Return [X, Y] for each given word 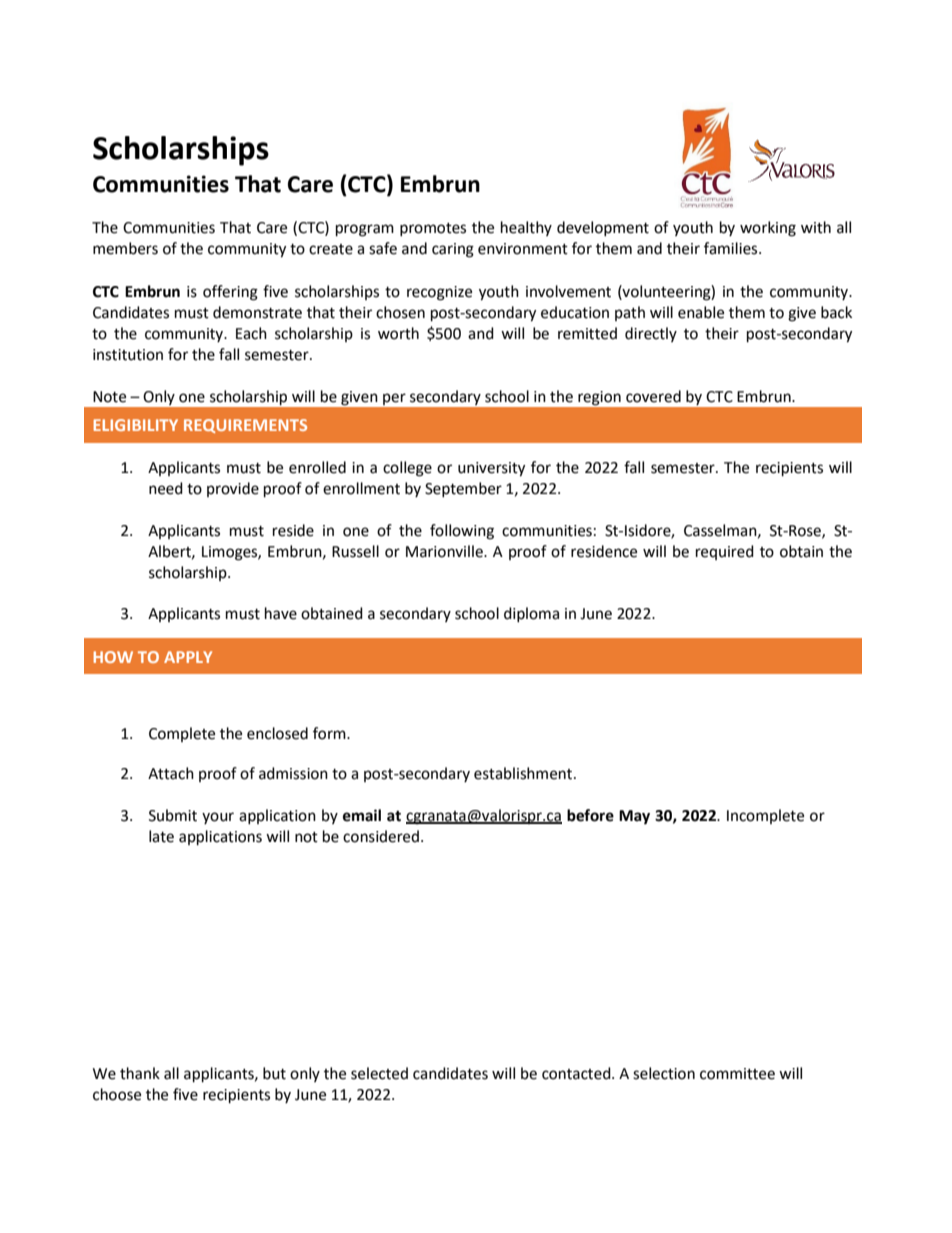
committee [737, 1074]
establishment [524, 773]
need [166, 488]
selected [379, 1073]
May [634, 817]
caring [453, 250]
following [462, 532]
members [125, 248]
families [732, 248]
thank [140, 1073]
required [725, 552]
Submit [173, 815]
